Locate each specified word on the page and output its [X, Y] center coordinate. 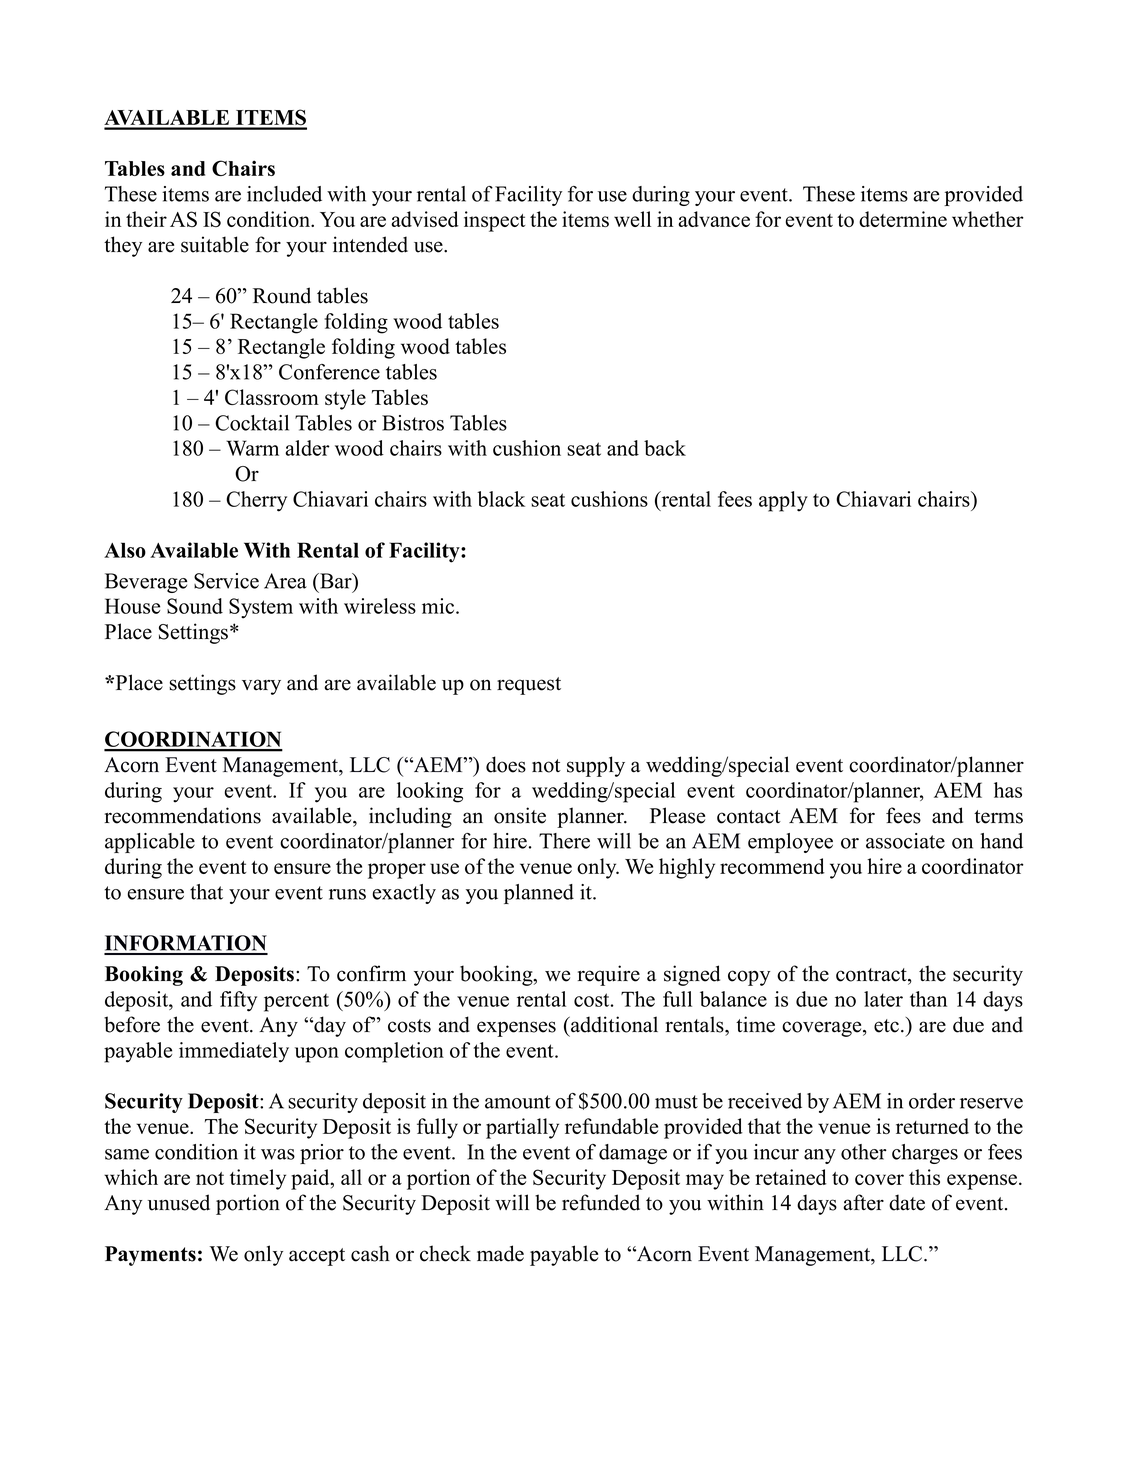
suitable [215, 244]
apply [783, 501]
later [883, 999]
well [632, 219]
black [501, 499]
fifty [238, 1001]
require [609, 975]
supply [596, 766]
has [1008, 790]
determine [903, 219]
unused [179, 1202]
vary [261, 687]
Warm [252, 448]
